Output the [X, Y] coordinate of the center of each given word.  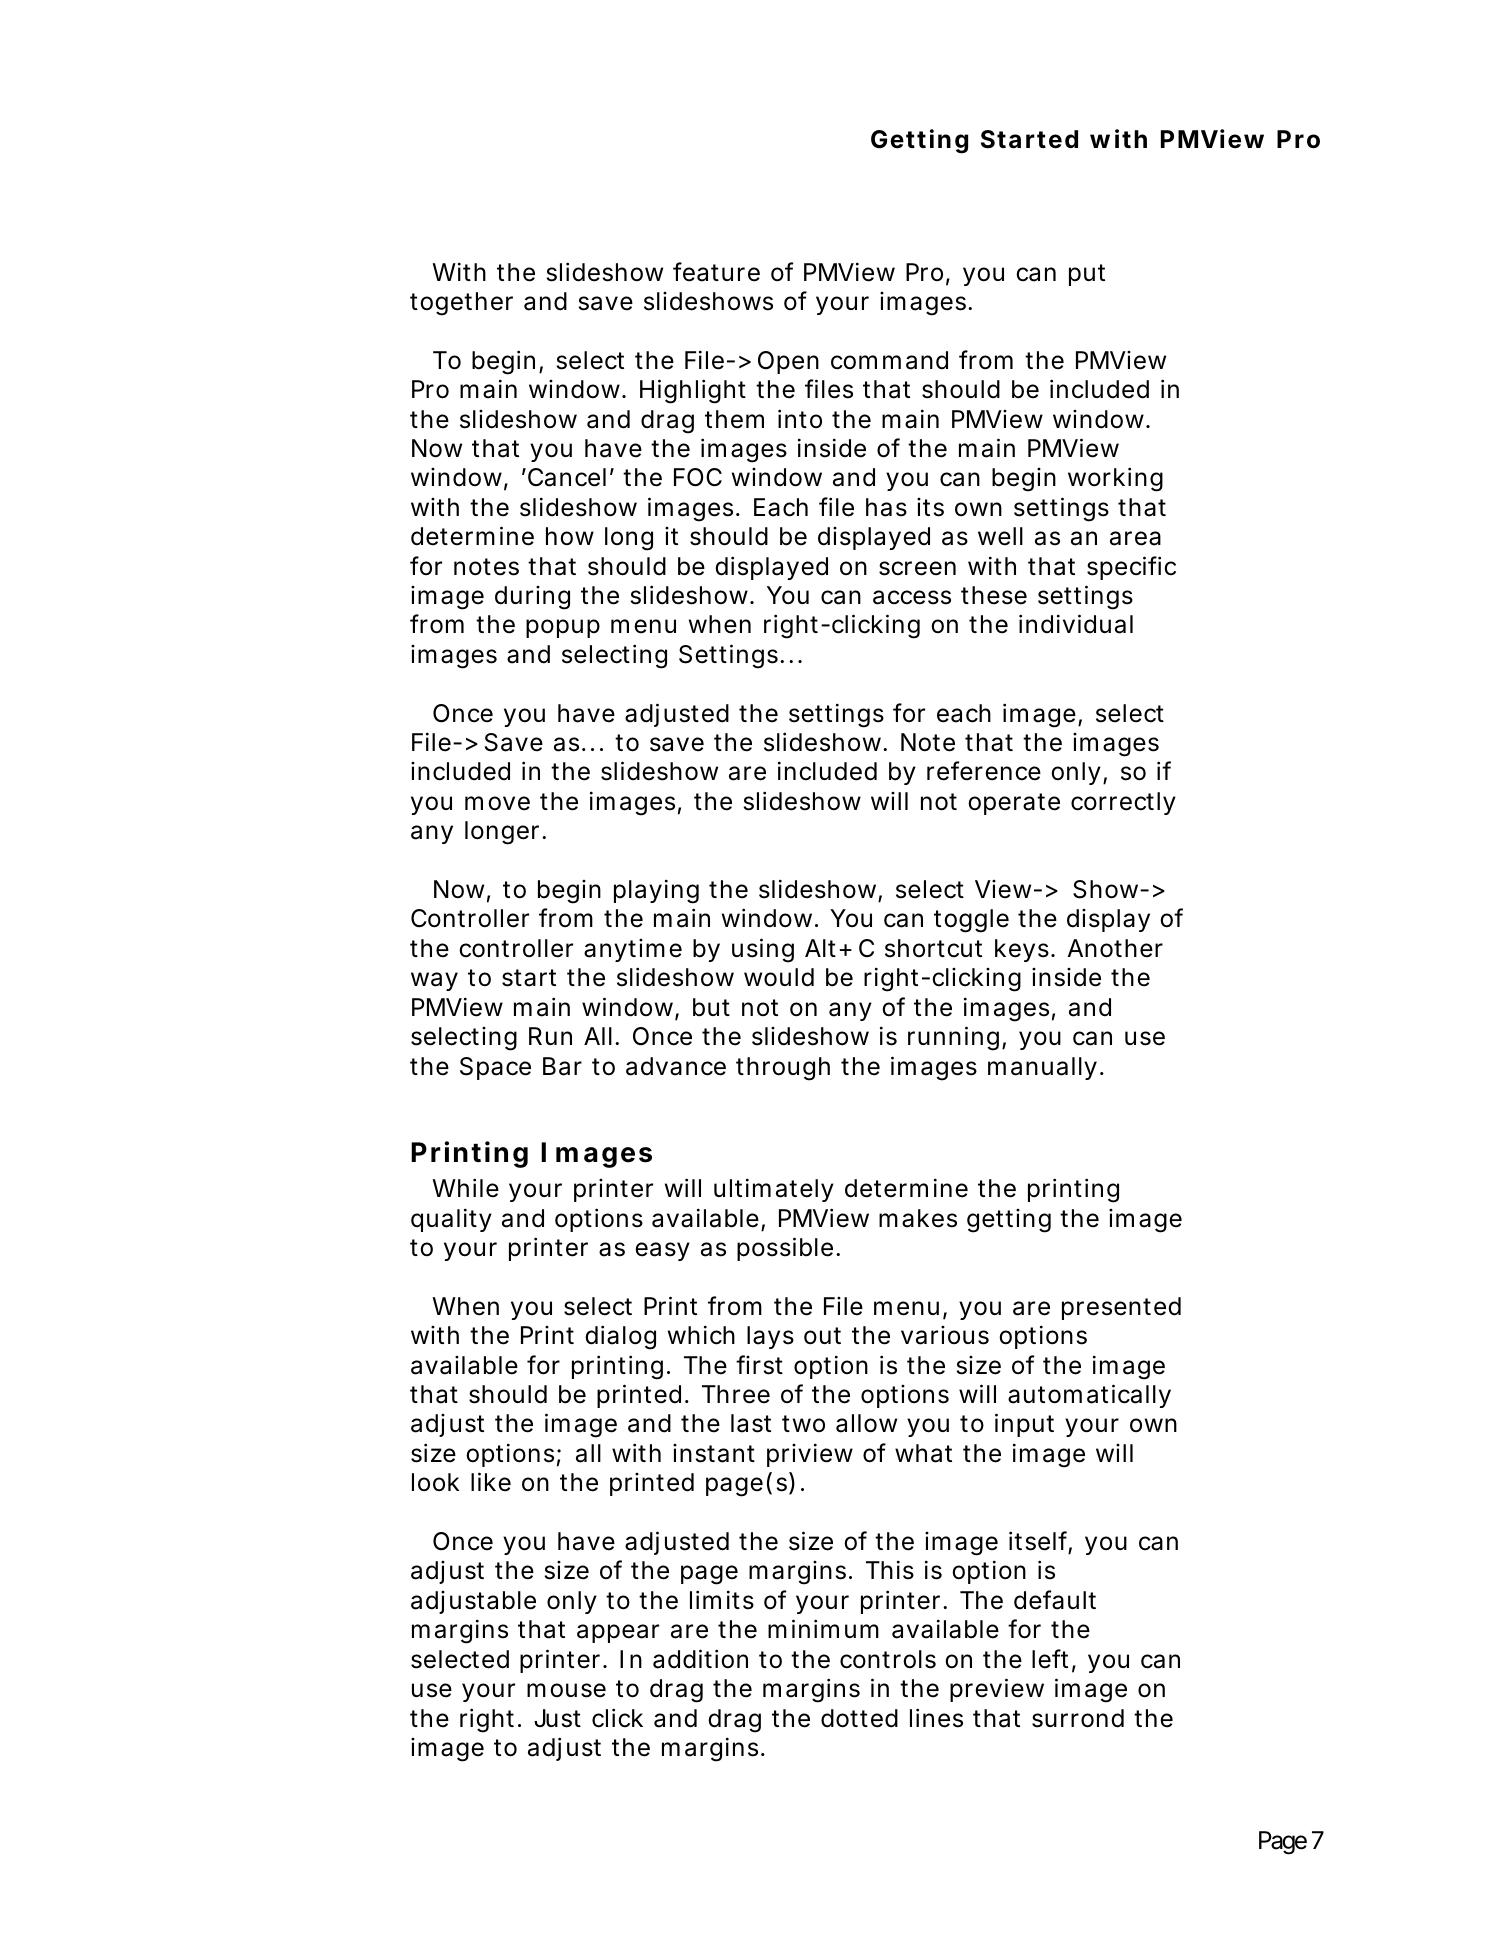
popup [563, 628]
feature [716, 272]
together [461, 304]
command [889, 360]
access [912, 597]
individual [1076, 624]
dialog [620, 1337]
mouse [566, 1690]
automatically [1089, 1396]
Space [495, 1068]
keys [1024, 950]
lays [770, 1337]
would [779, 977]
